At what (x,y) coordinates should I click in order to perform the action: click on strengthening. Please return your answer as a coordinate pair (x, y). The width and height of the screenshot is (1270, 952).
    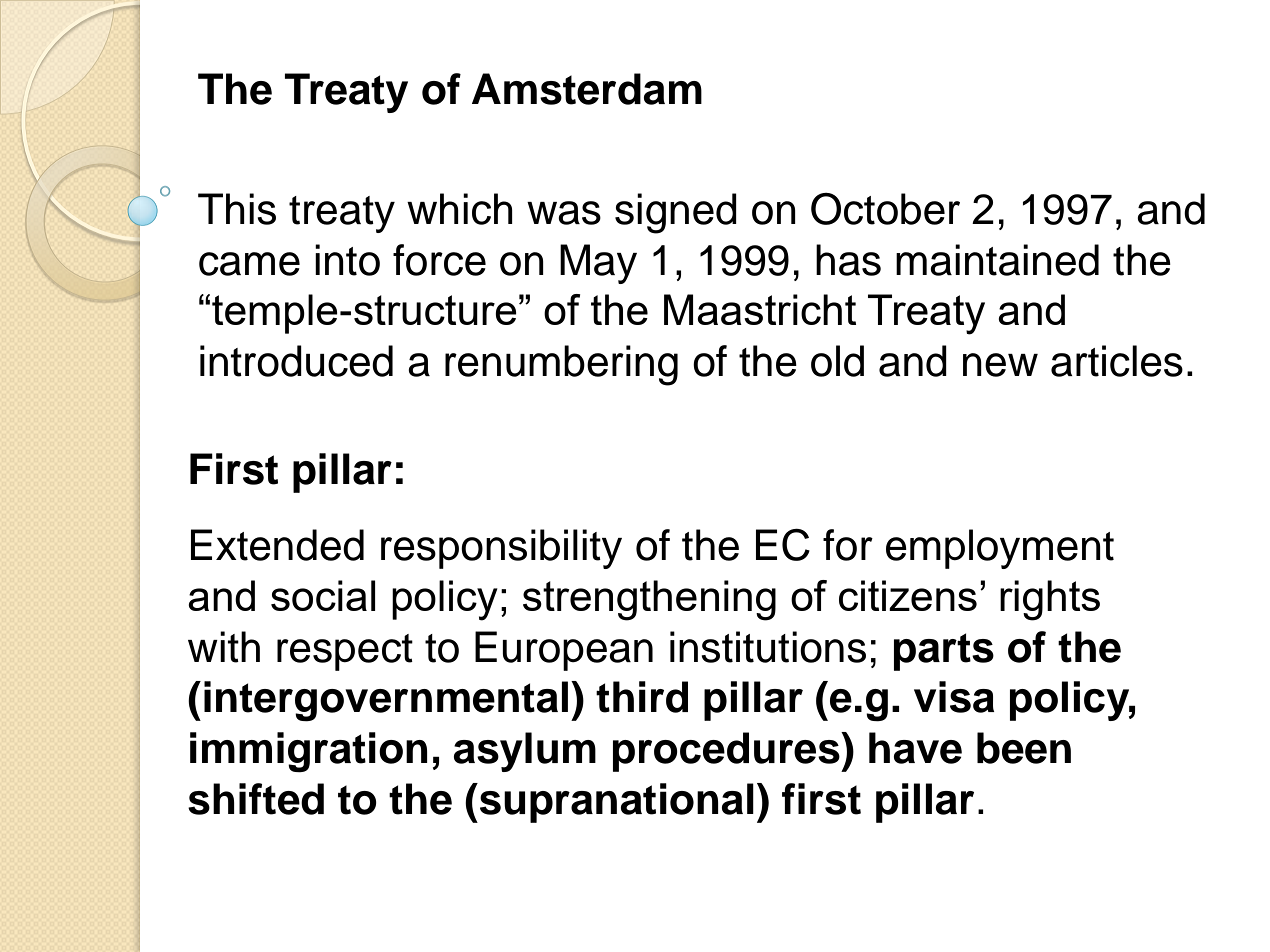
    Looking at the image, I should click on (649, 600).
